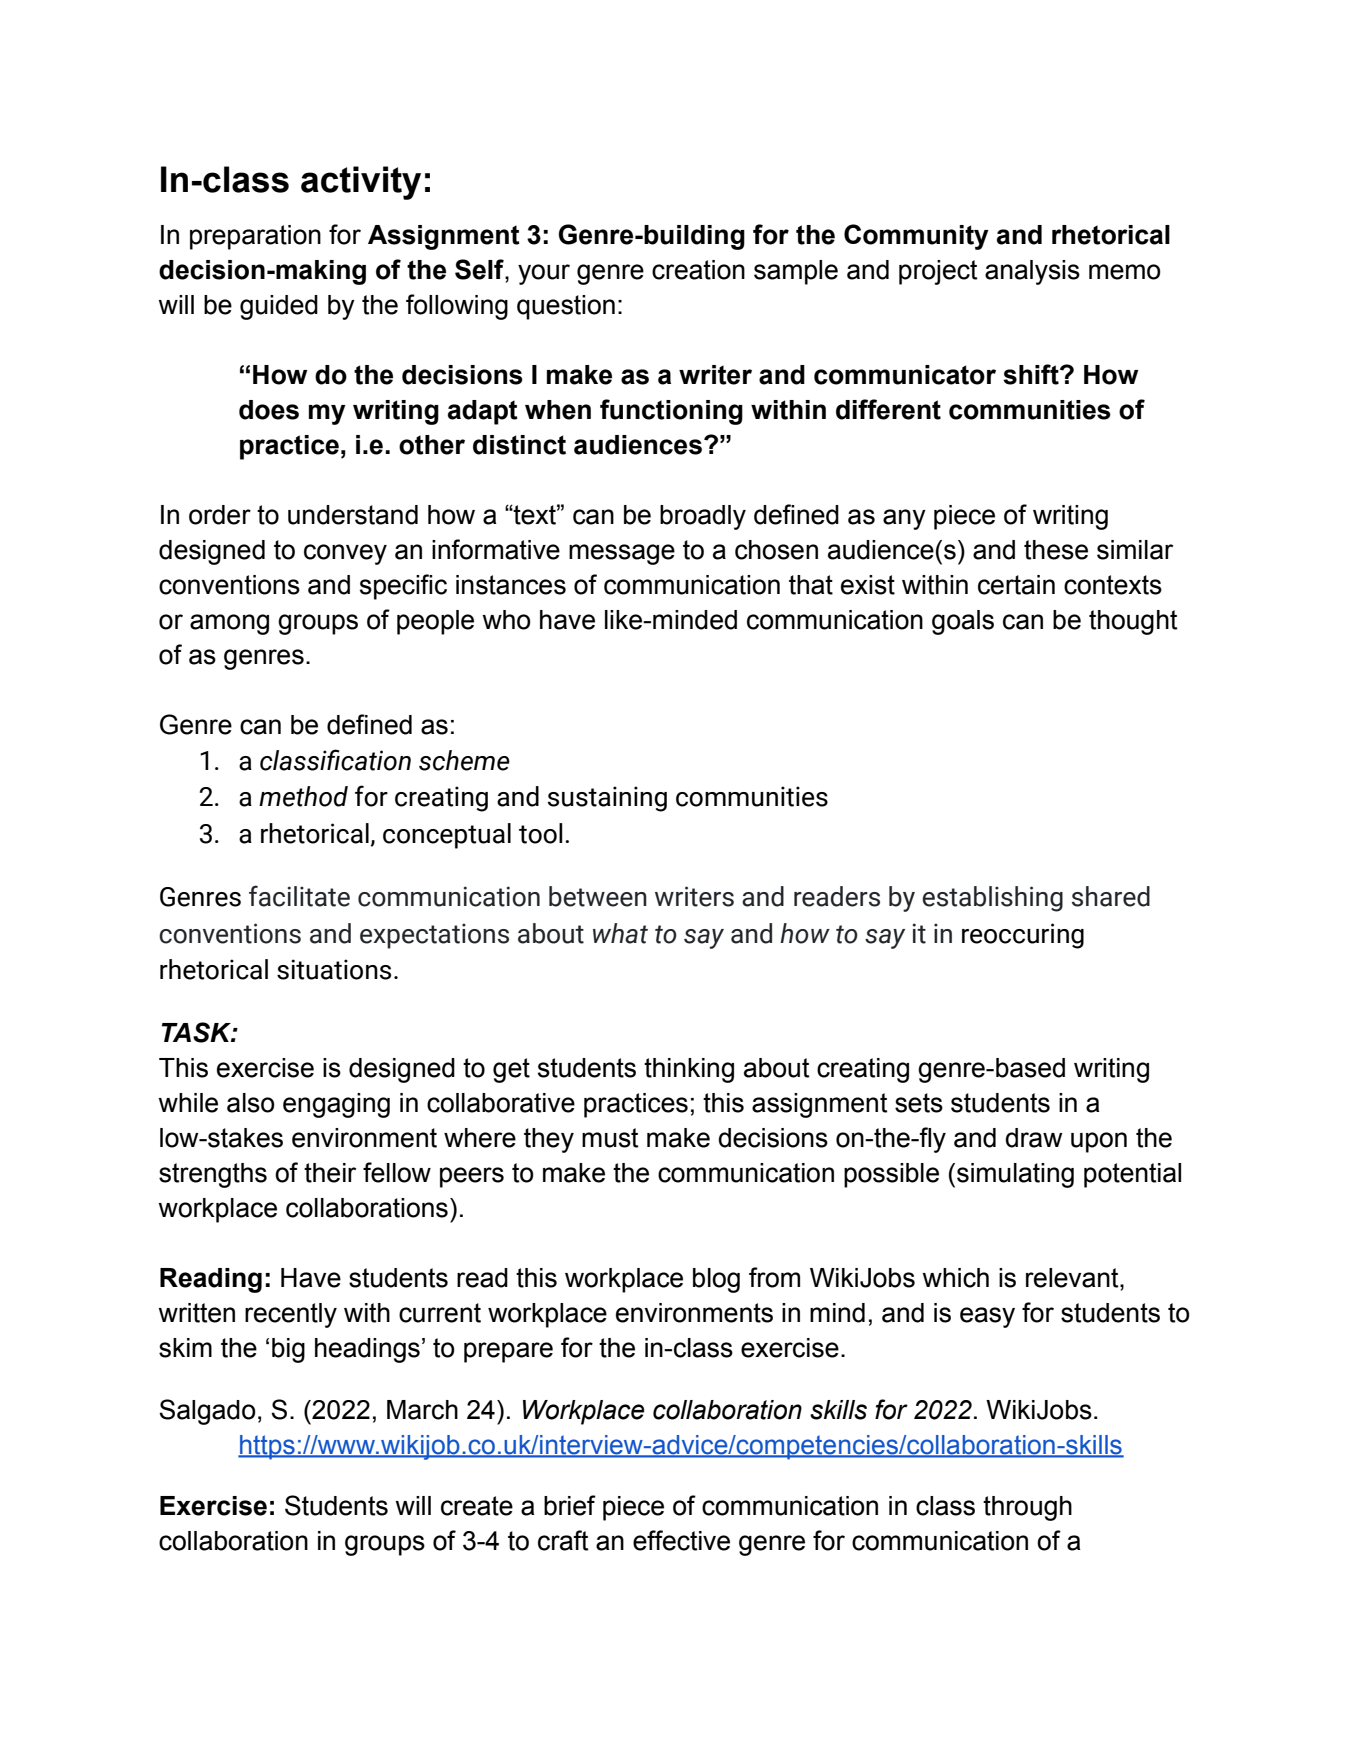 This image has height=1749, width=1351. Describe the element at coordinates (698, 270) in the image. I see `creation` at that location.
